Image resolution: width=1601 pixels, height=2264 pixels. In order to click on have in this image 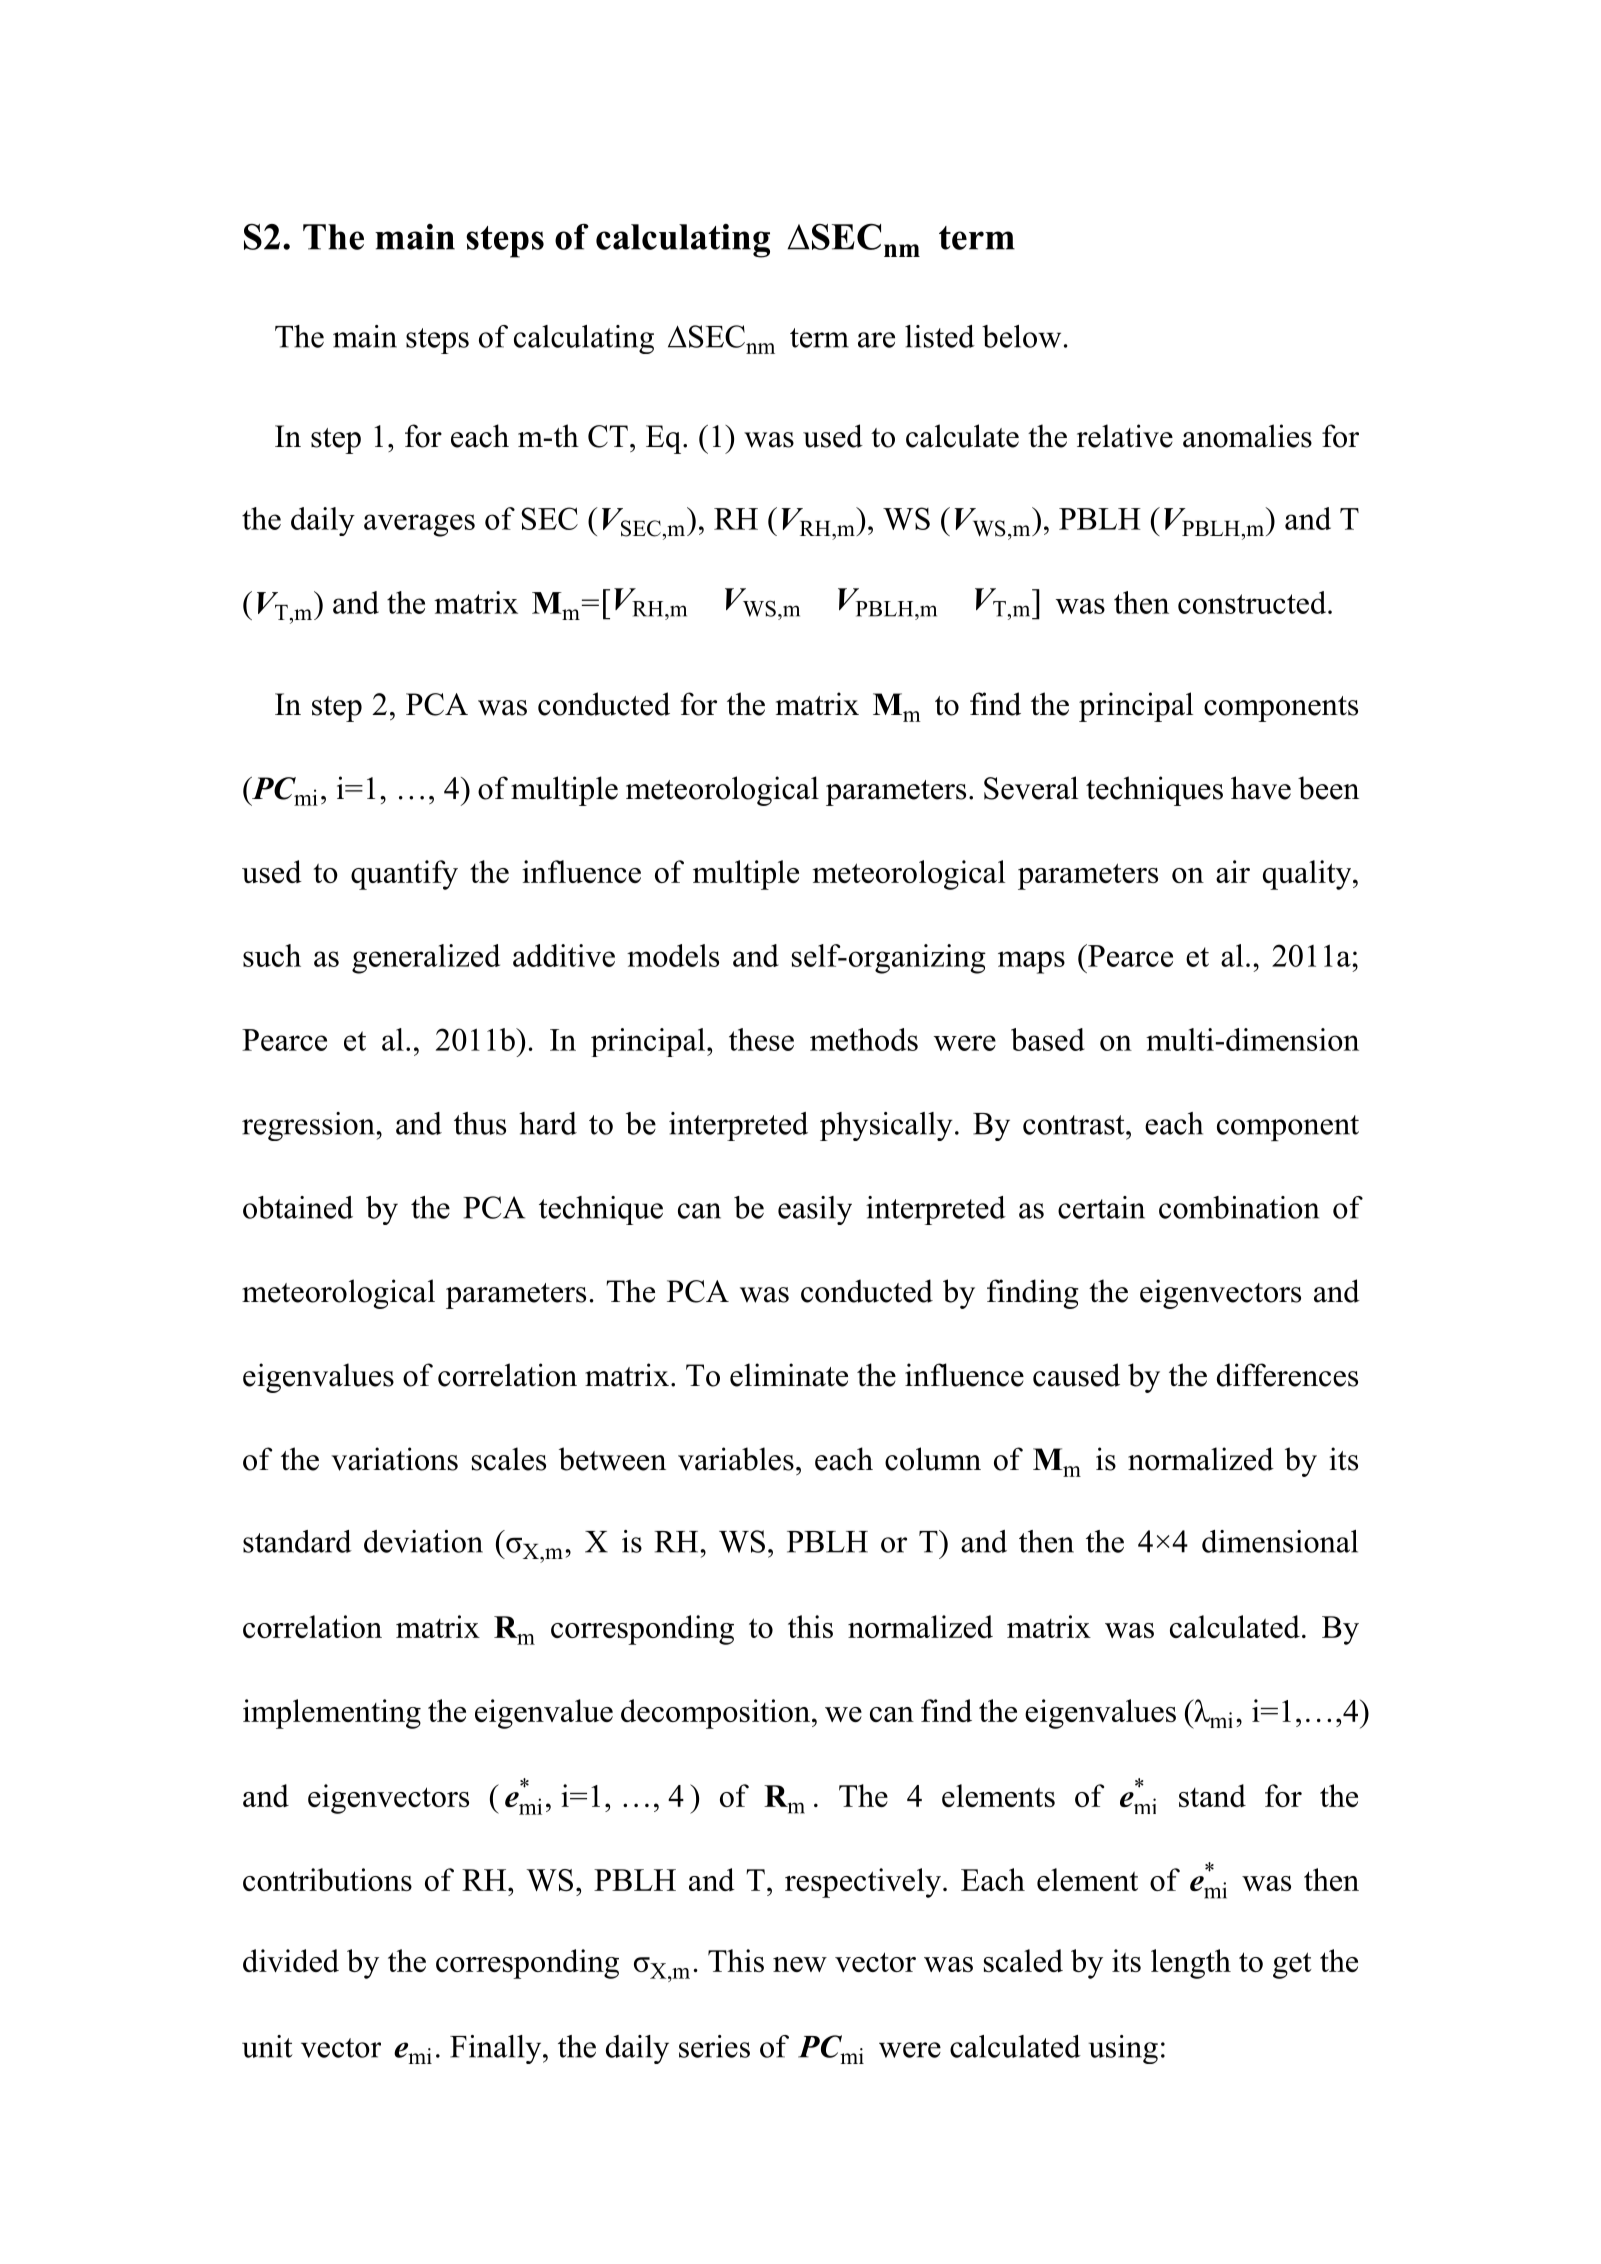, I will do `click(1261, 788)`.
